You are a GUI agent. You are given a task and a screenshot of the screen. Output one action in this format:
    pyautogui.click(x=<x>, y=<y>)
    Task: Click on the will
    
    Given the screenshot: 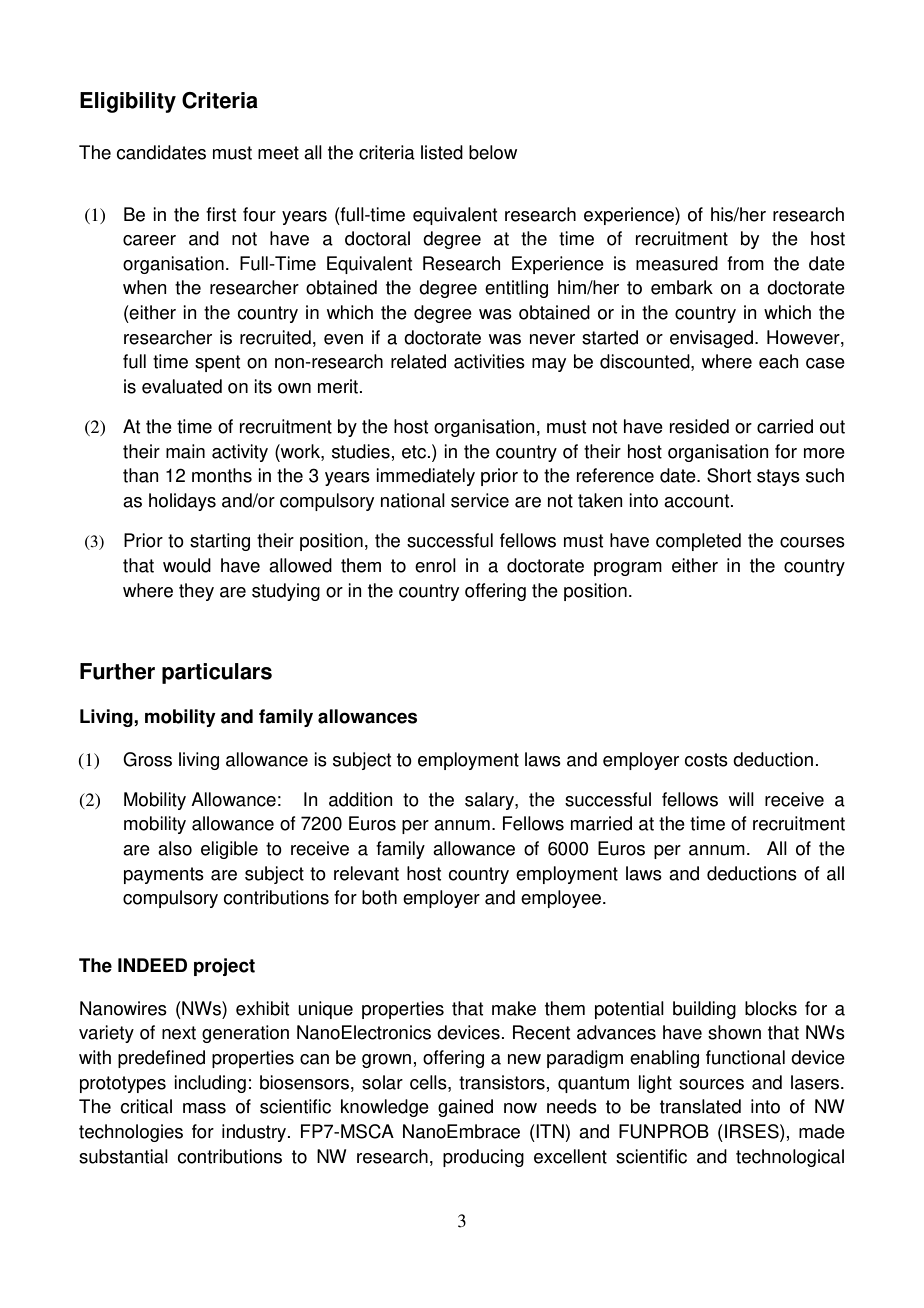 What is the action you would take?
    pyautogui.click(x=741, y=799)
